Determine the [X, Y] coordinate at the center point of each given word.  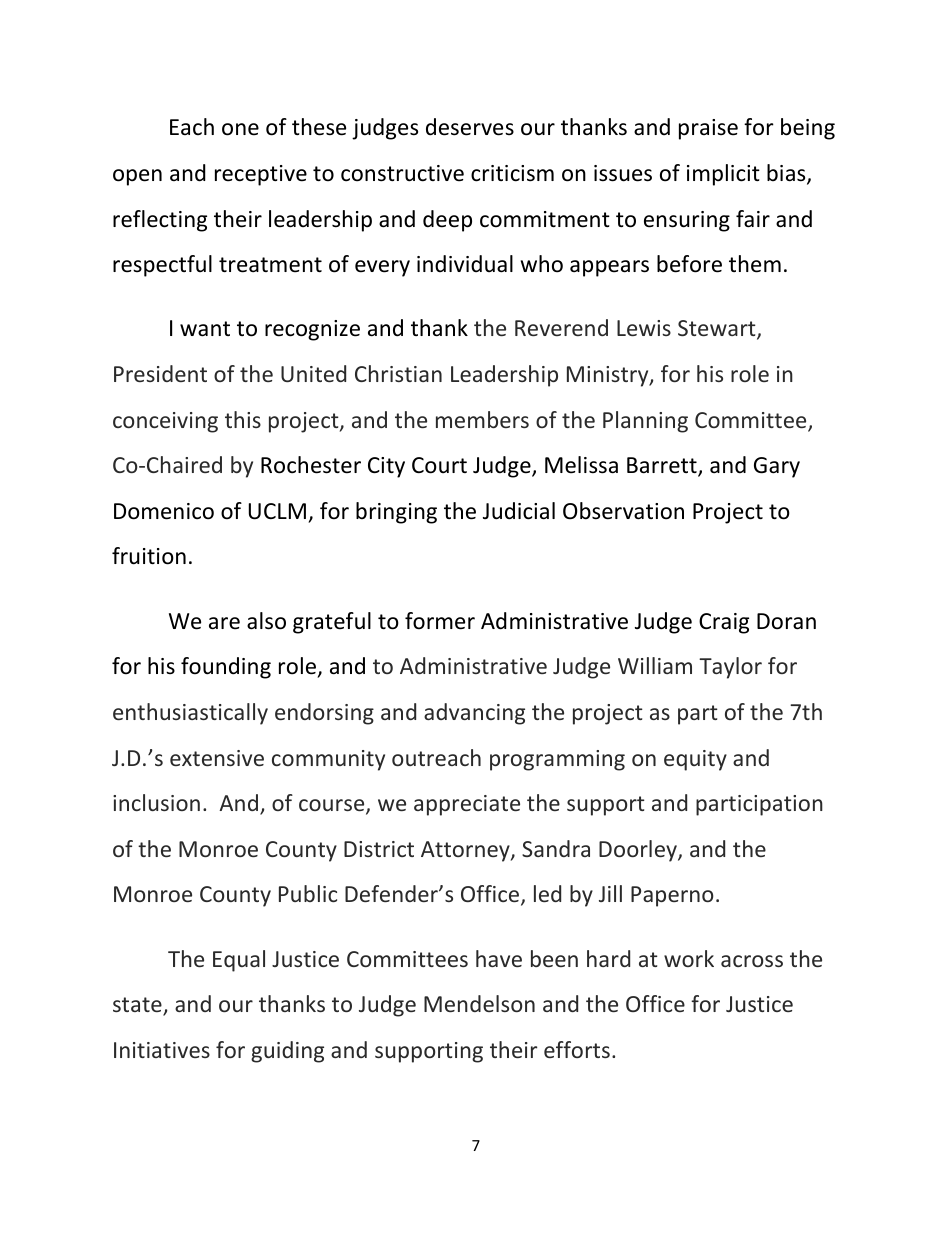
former [440, 621]
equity [695, 760]
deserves [470, 127]
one [240, 129]
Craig [724, 623]
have [499, 958]
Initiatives [162, 1050]
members [482, 419]
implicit [723, 175]
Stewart [718, 330]
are [224, 623]
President [160, 373]
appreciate [467, 805]
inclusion [156, 802]
